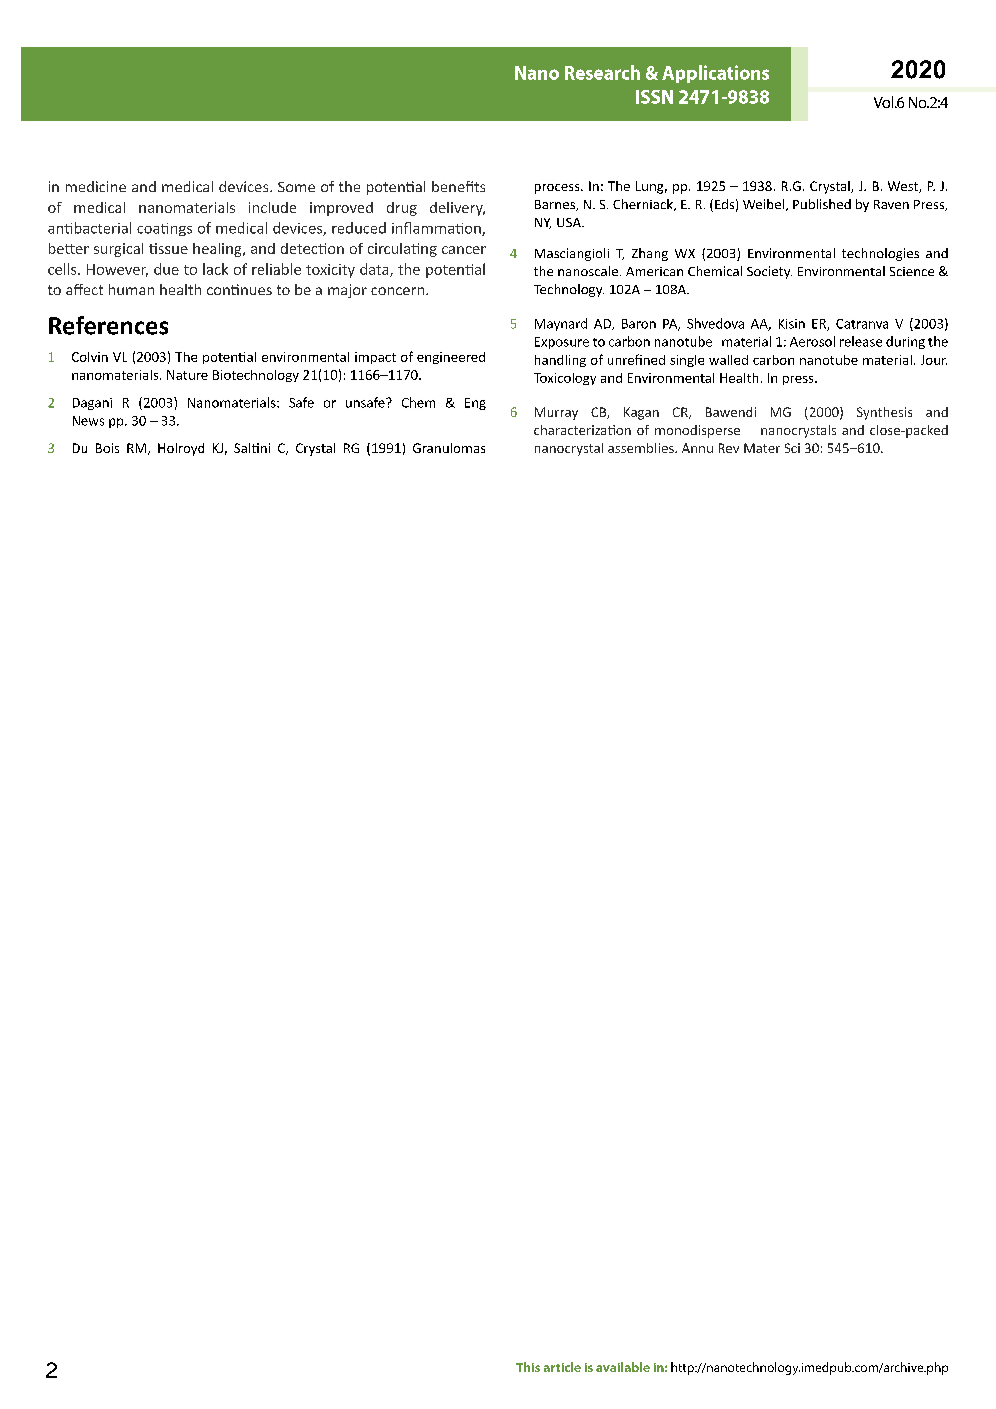 This screenshot has width=996, height=1409. What do you see at coordinates (556, 413) in the screenshot?
I see `Murray` at bounding box center [556, 413].
